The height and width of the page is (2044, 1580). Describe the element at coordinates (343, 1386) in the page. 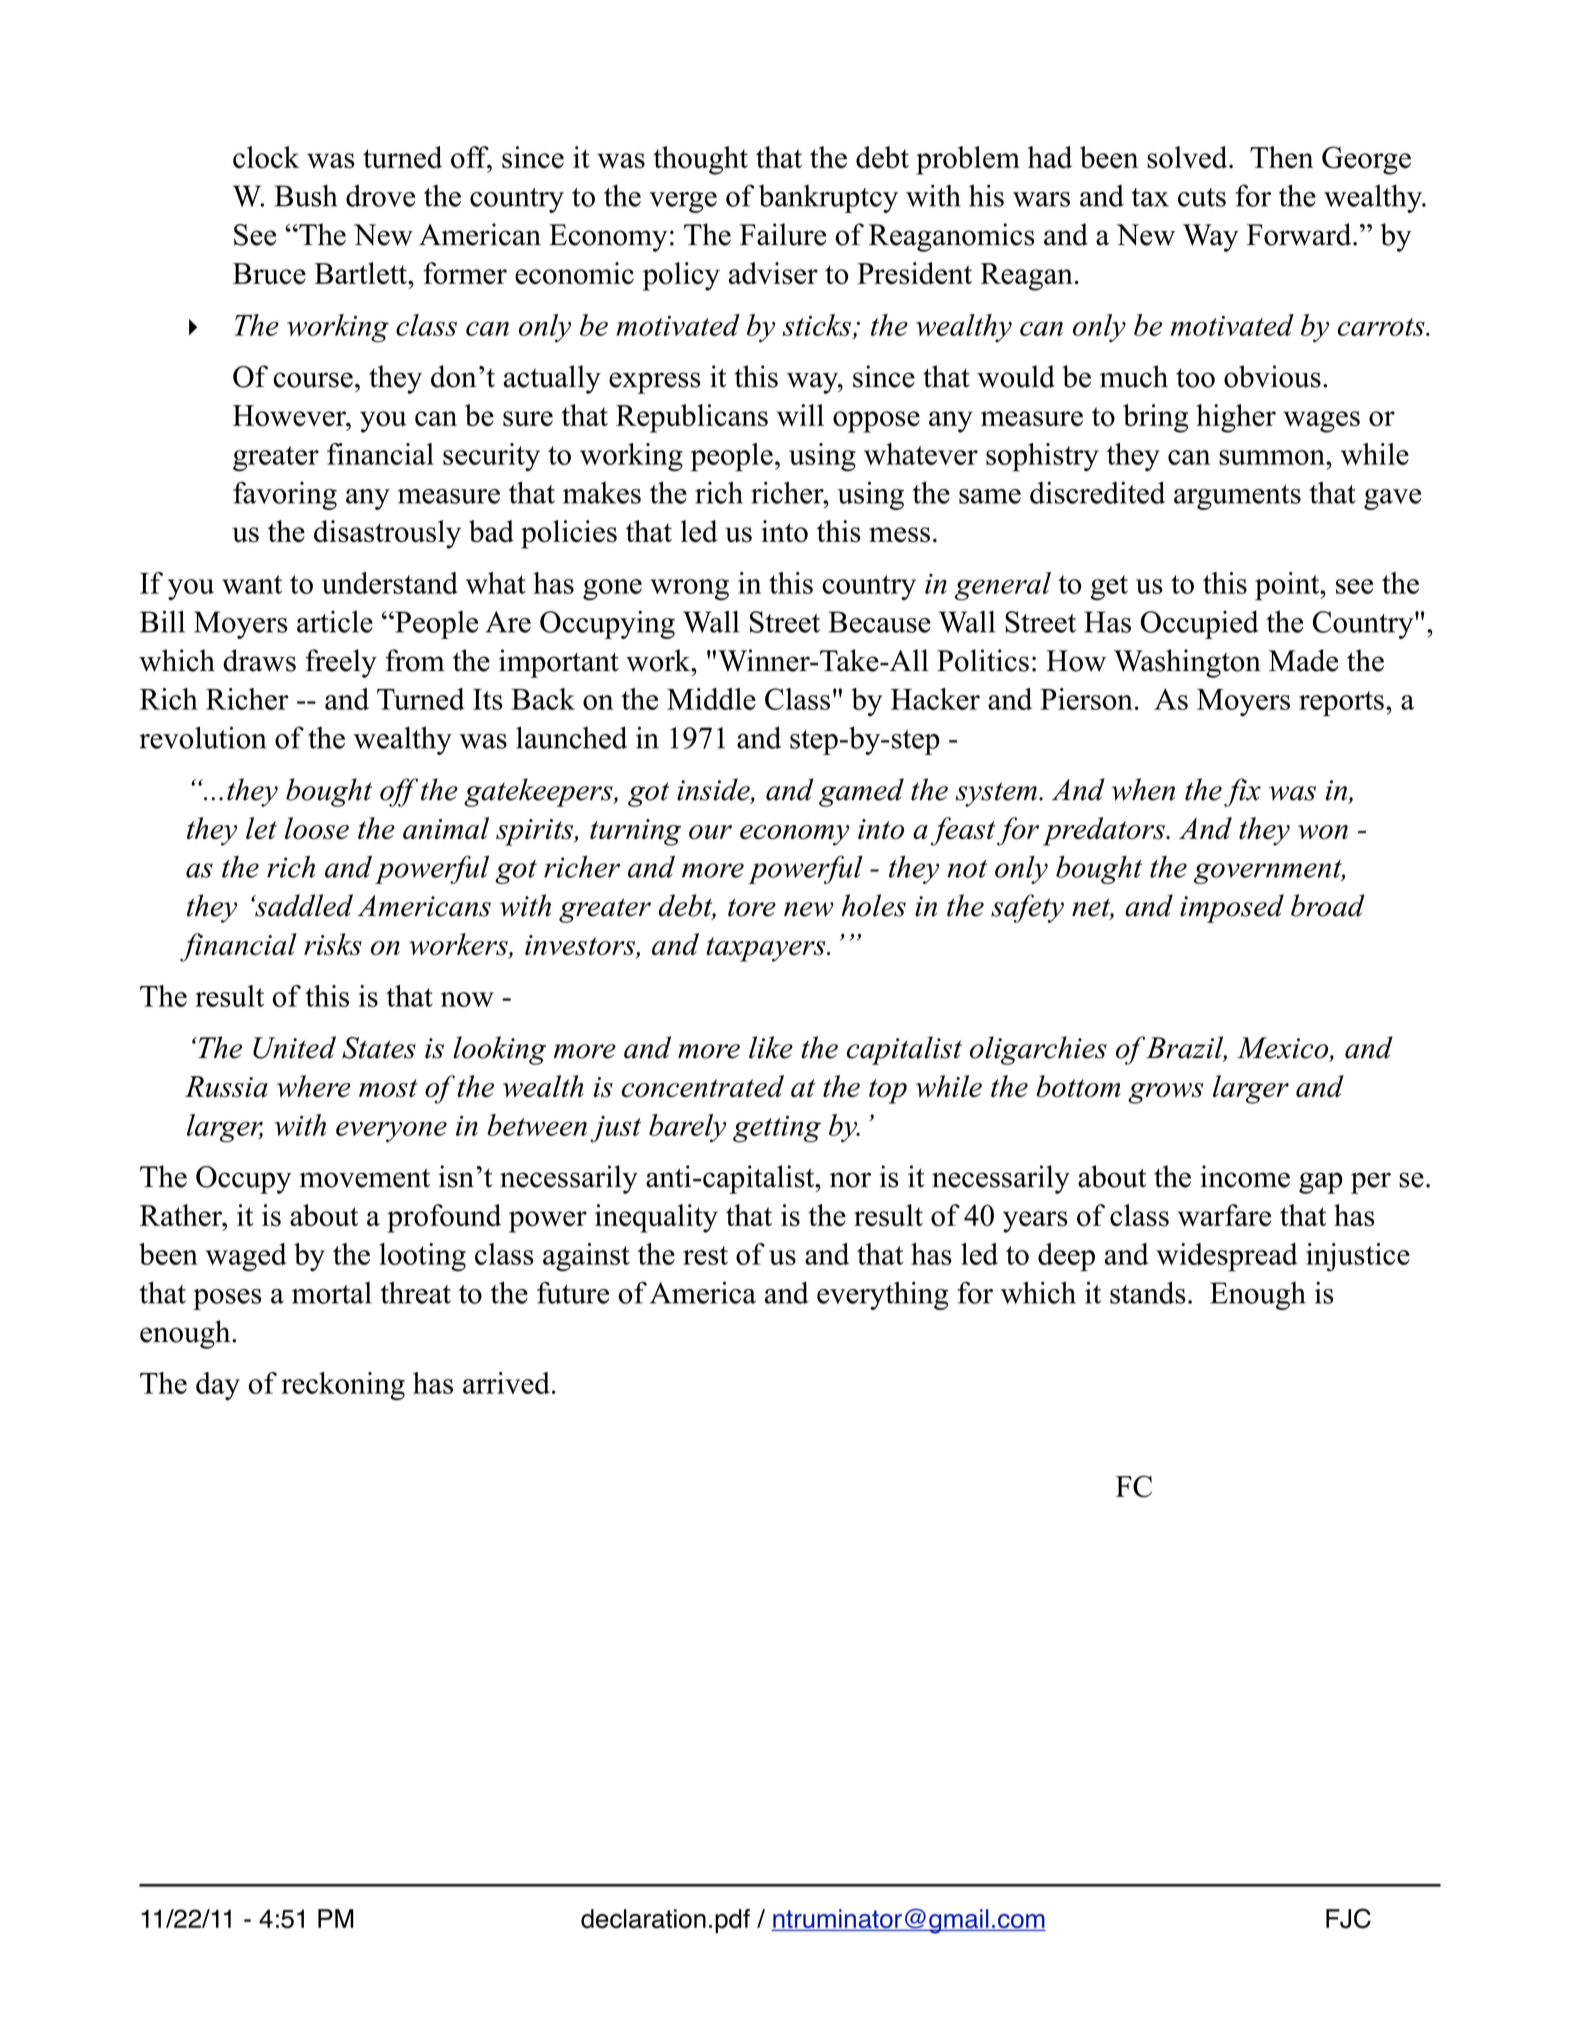

I see `reckoning` at that location.
